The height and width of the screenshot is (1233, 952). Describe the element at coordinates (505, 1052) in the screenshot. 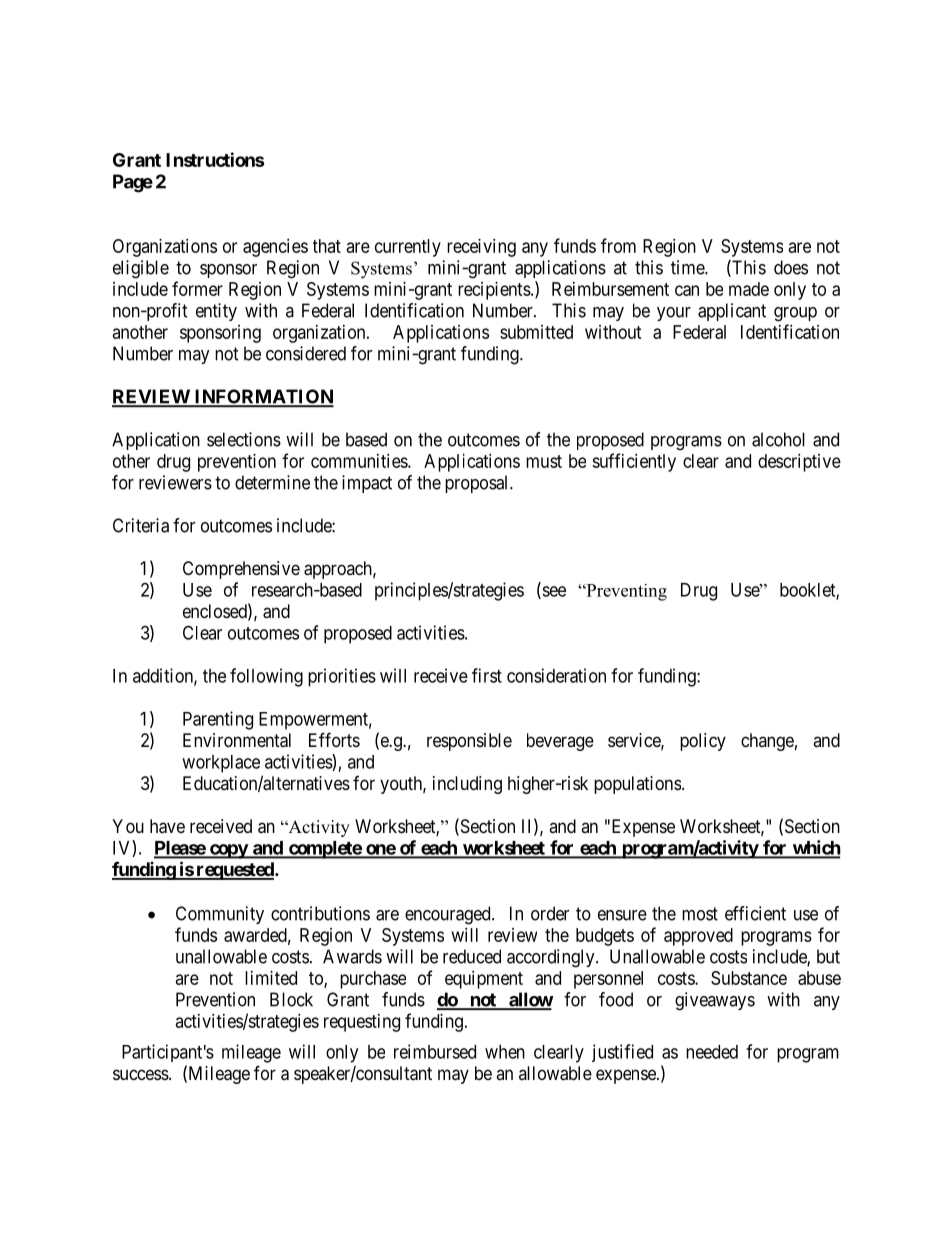

I see `when` at that location.
